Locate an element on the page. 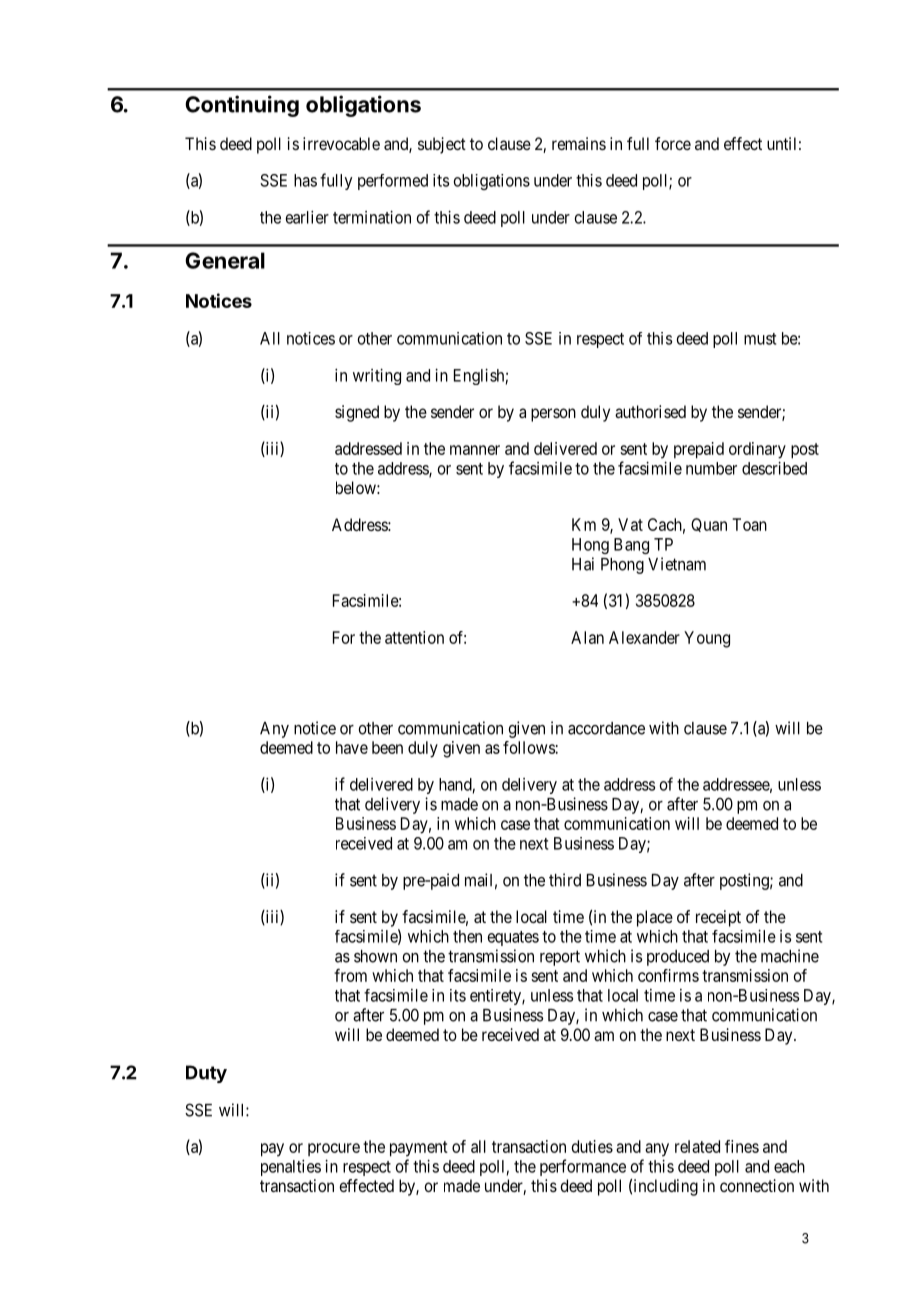 Image resolution: width=924 pixels, height=1308 pixels. have is located at coordinates (352, 747).
